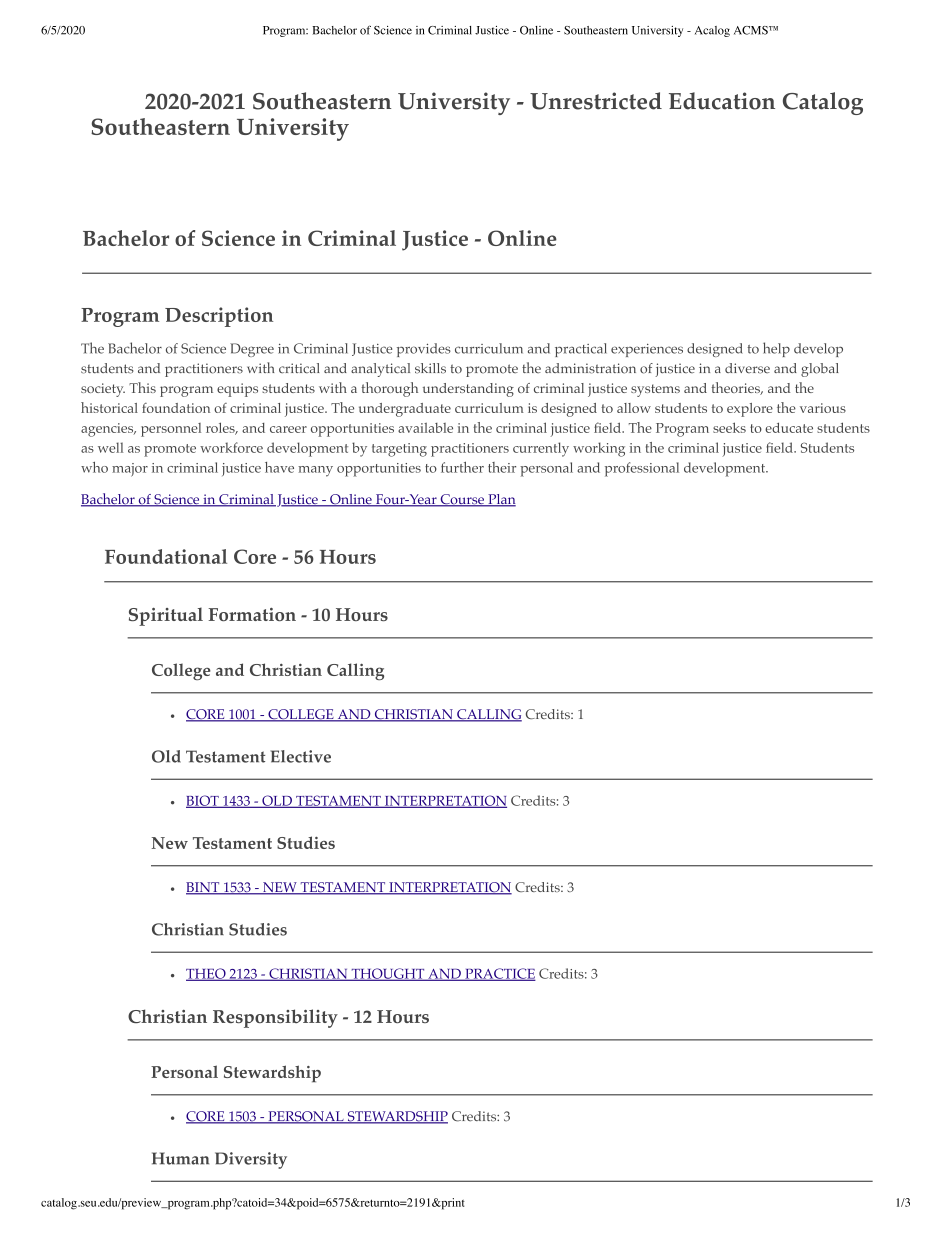  I want to click on BINT, so click(204, 888).
